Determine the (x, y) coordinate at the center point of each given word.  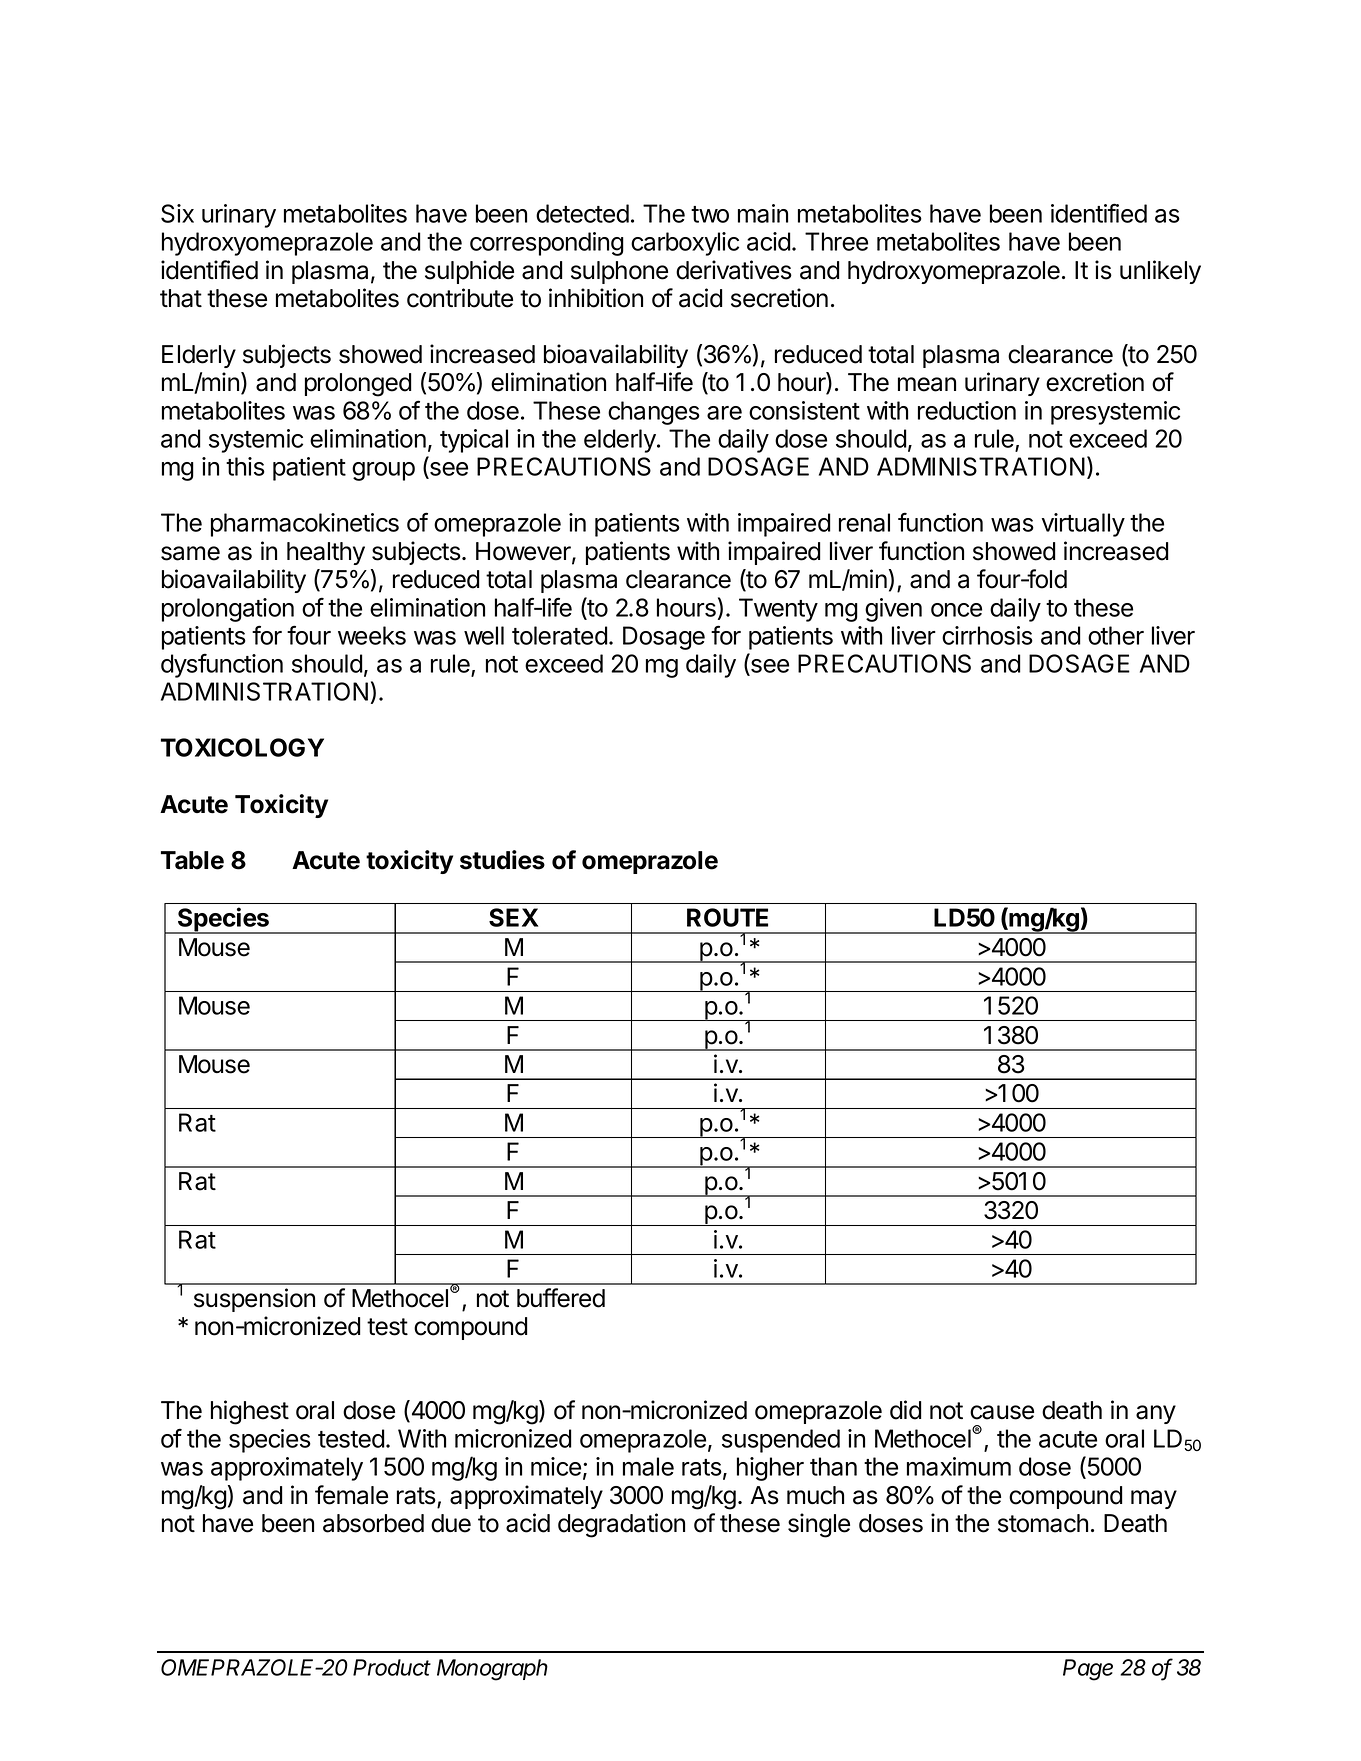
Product (392, 1667)
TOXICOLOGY (242, 747)
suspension (254, 1300)
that (181, 298)
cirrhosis (987, 635)
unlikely (1160, 272)
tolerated (560, 635)
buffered (561, 1298)
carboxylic (685, 244)
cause (1002, 1412)
